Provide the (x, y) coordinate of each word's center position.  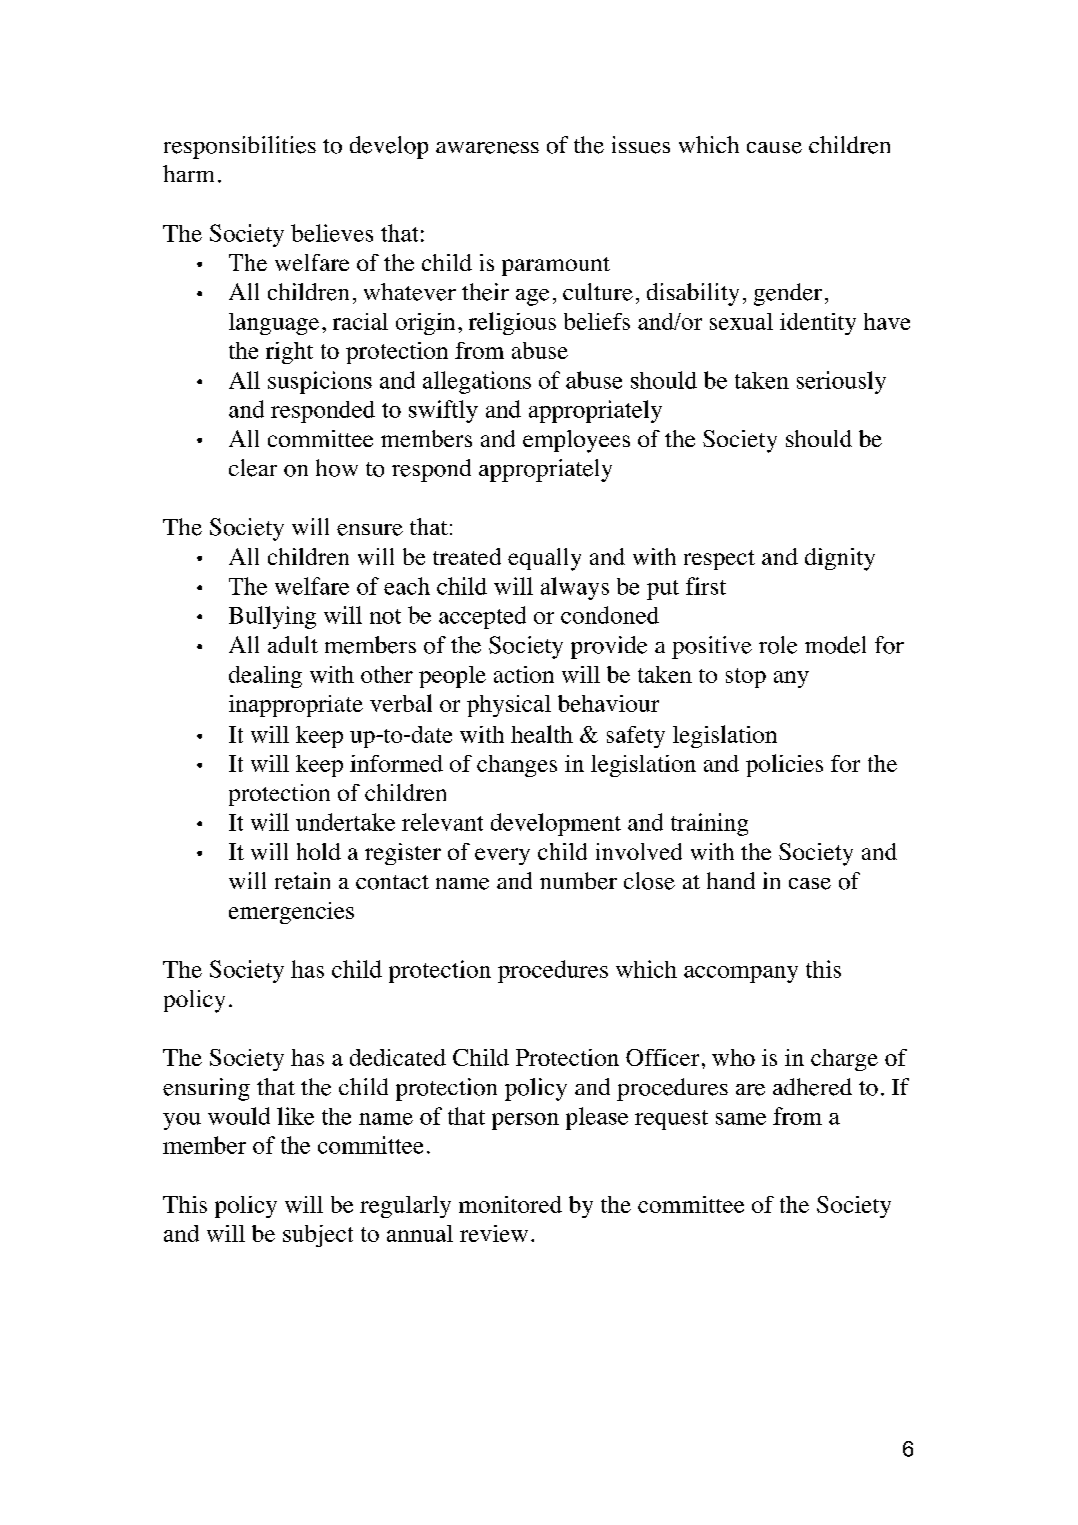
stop (746, 678)
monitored (510, 1204)
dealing (265, 677)
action (524, 674)
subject (318, 1236)
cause (774, 148)
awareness (487, 148)
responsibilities (240, 147)
